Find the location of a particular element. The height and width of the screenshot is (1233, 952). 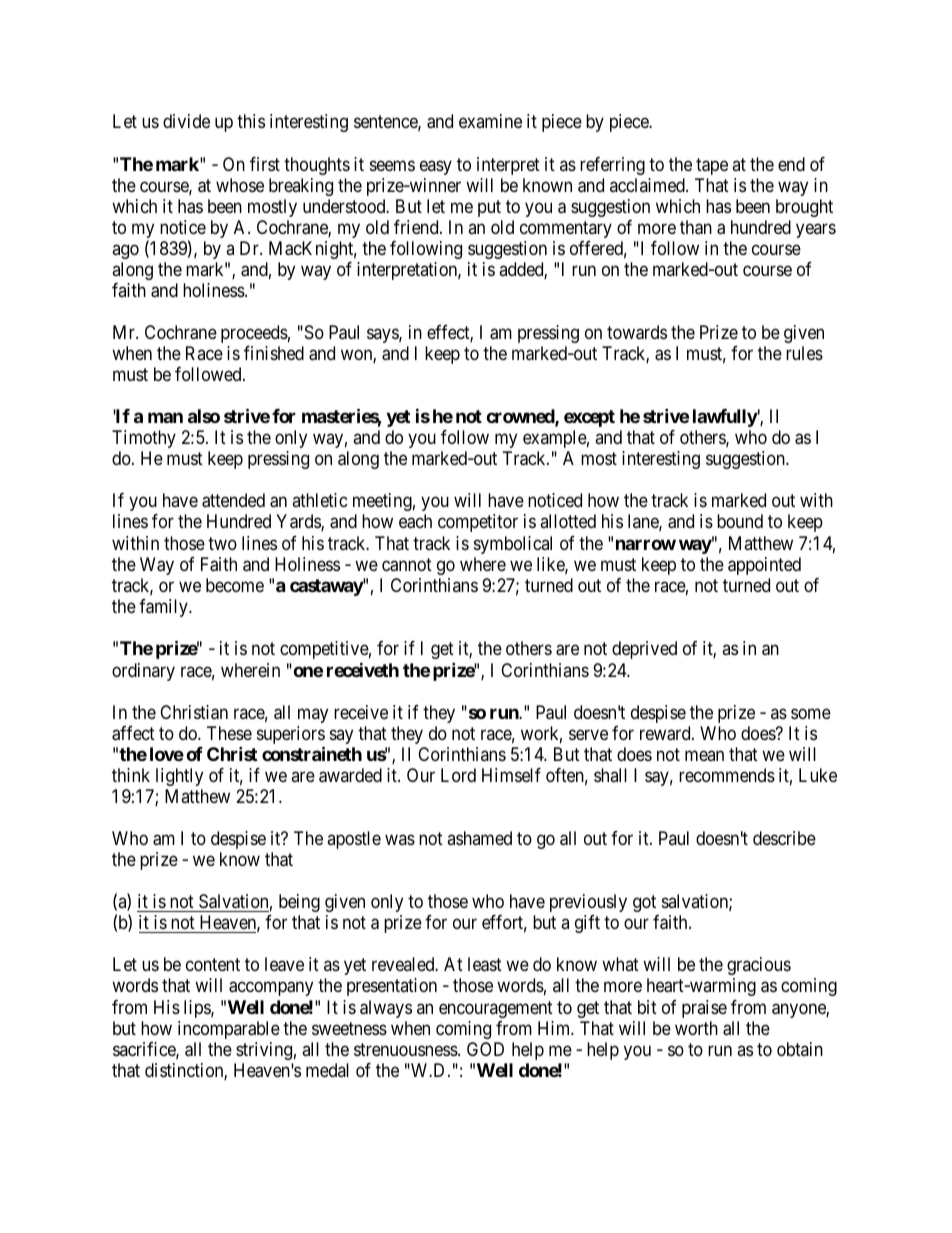

incomparable is located at coordinates (229, 1030).
